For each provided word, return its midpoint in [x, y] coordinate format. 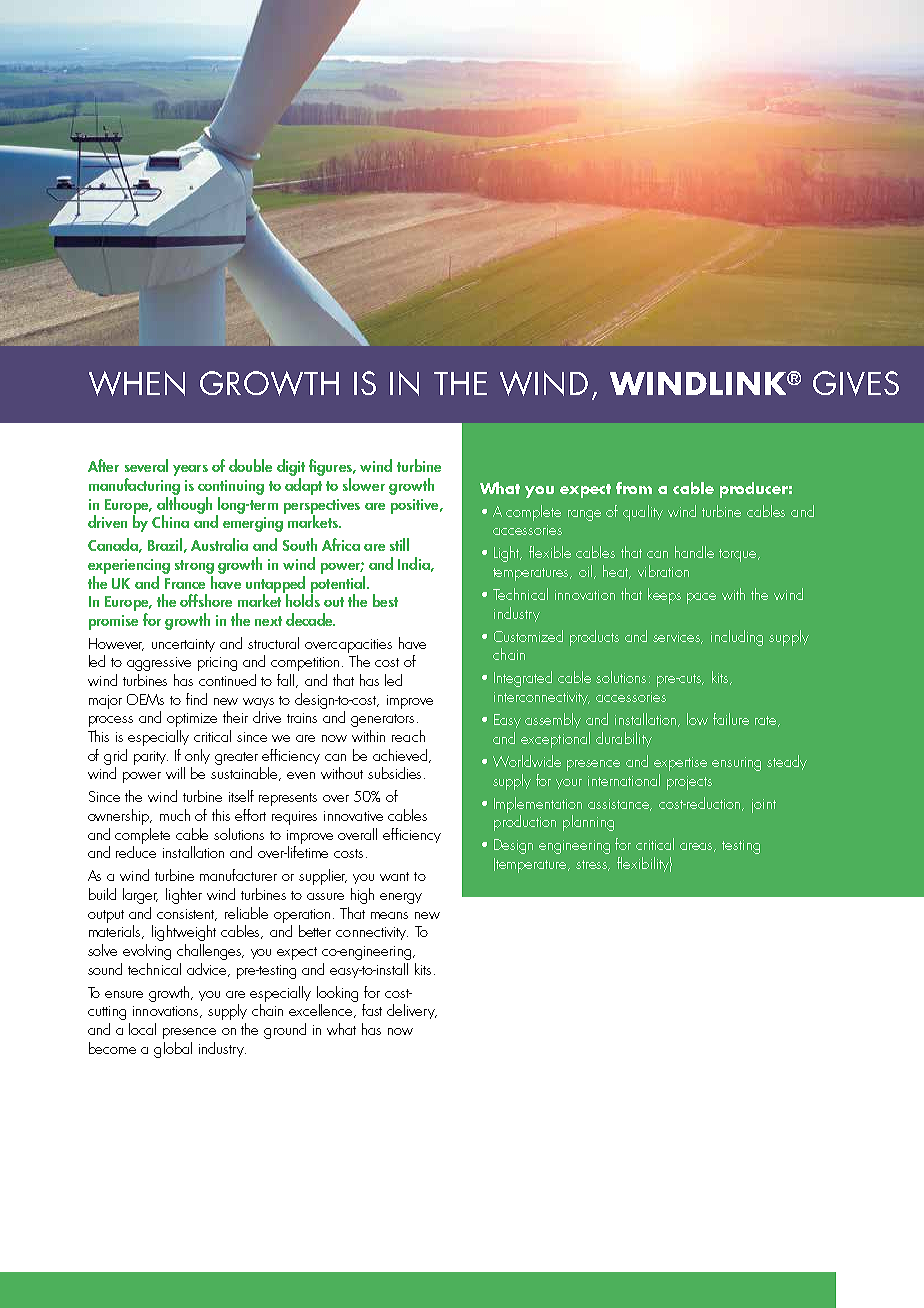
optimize [192, 720]
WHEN [137, 383]
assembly [553, 720]
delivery [412, 1011]
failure [731, 719]
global [173, 1050]
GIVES [856, 383]
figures [331, 469]
